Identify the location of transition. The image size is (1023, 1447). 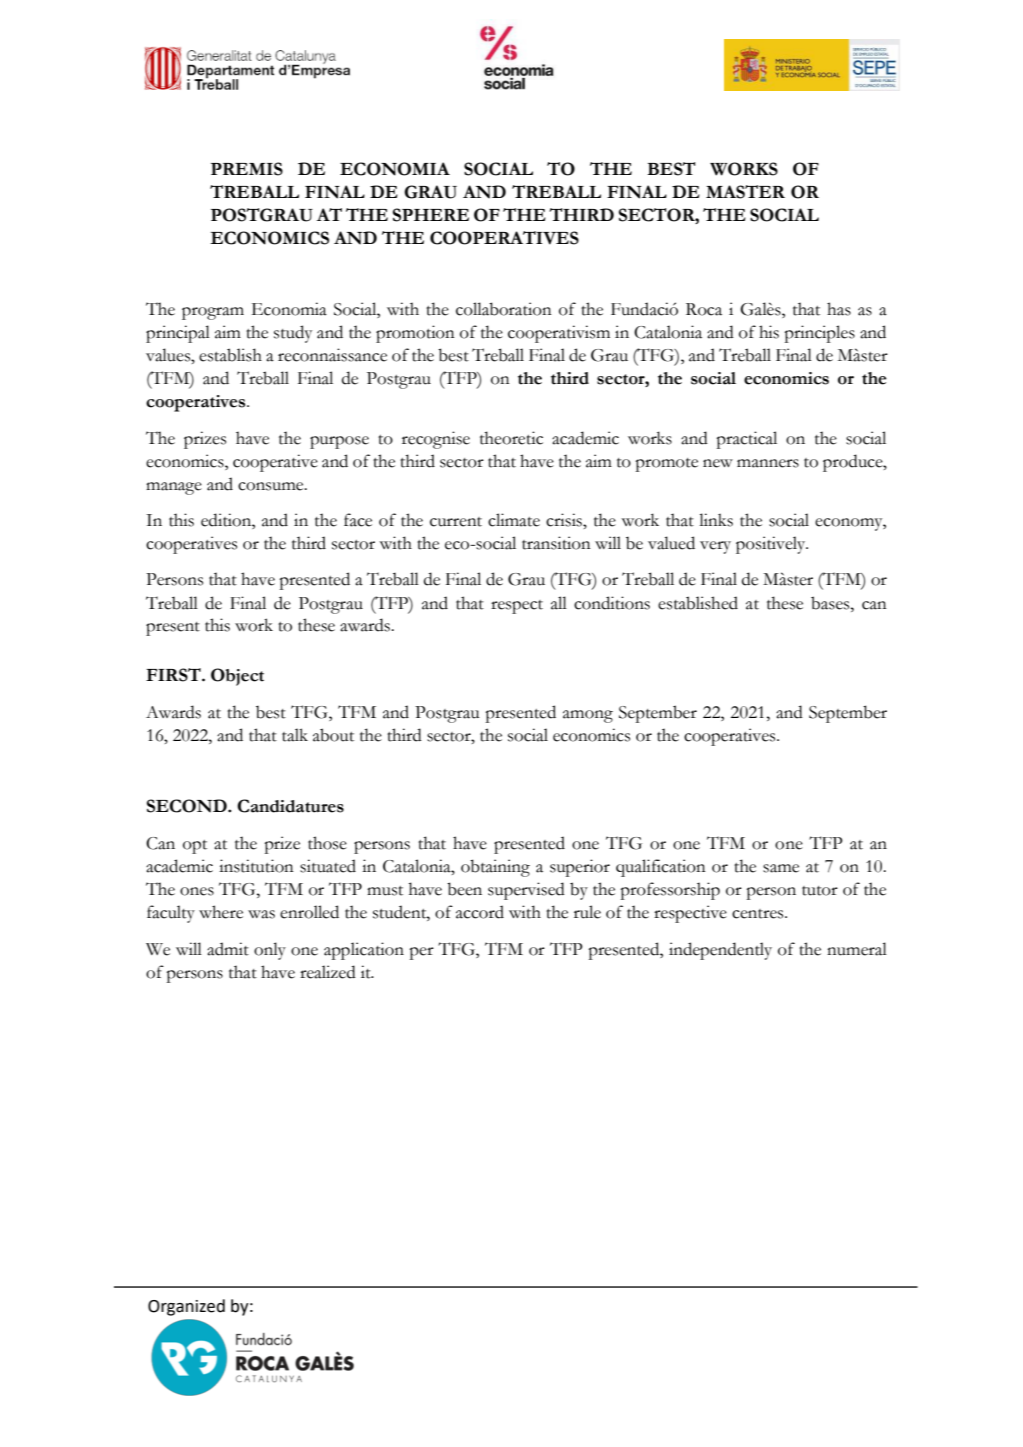
(556, 543).
